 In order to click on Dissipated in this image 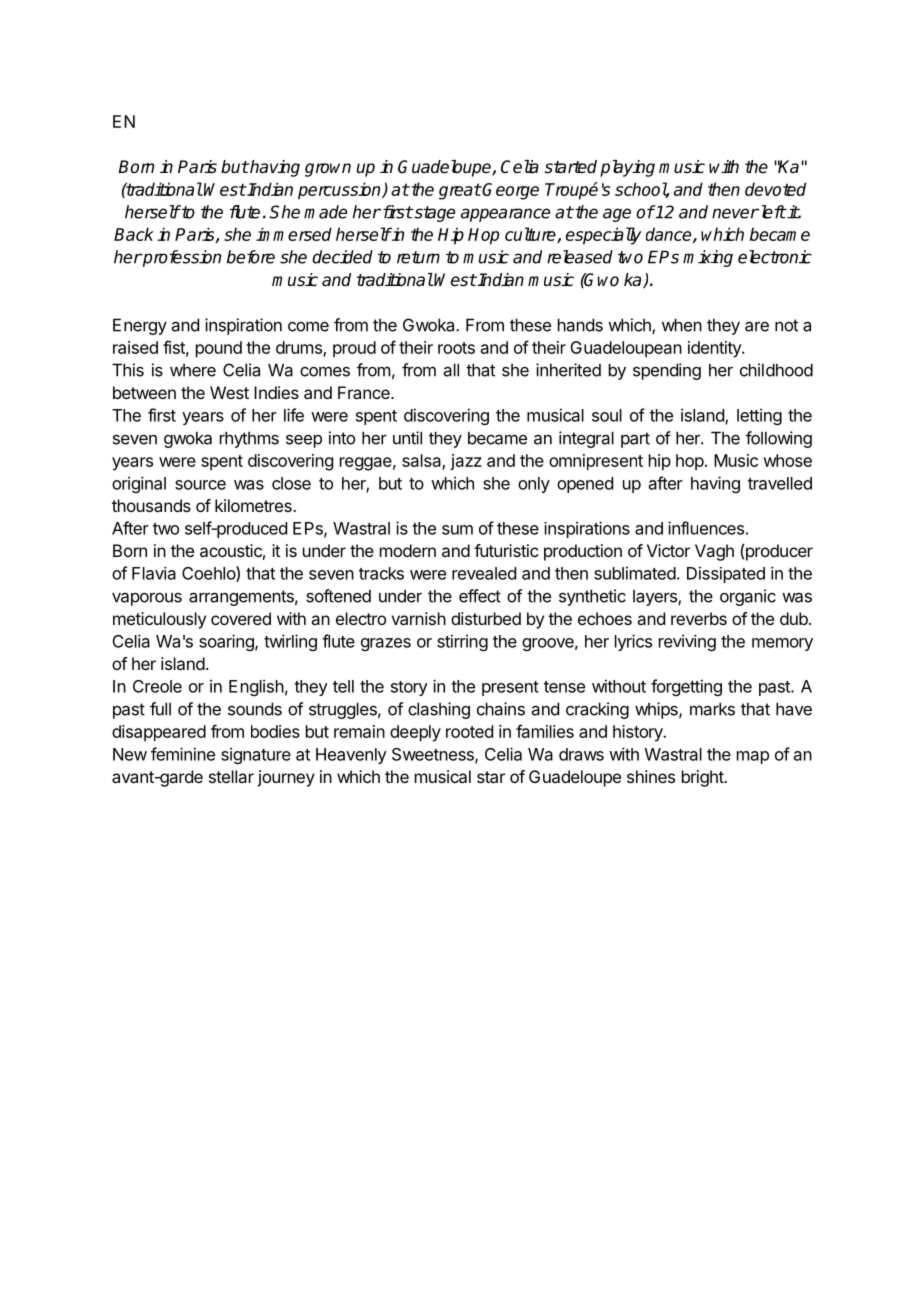, I will do `click(726, 574)`.
